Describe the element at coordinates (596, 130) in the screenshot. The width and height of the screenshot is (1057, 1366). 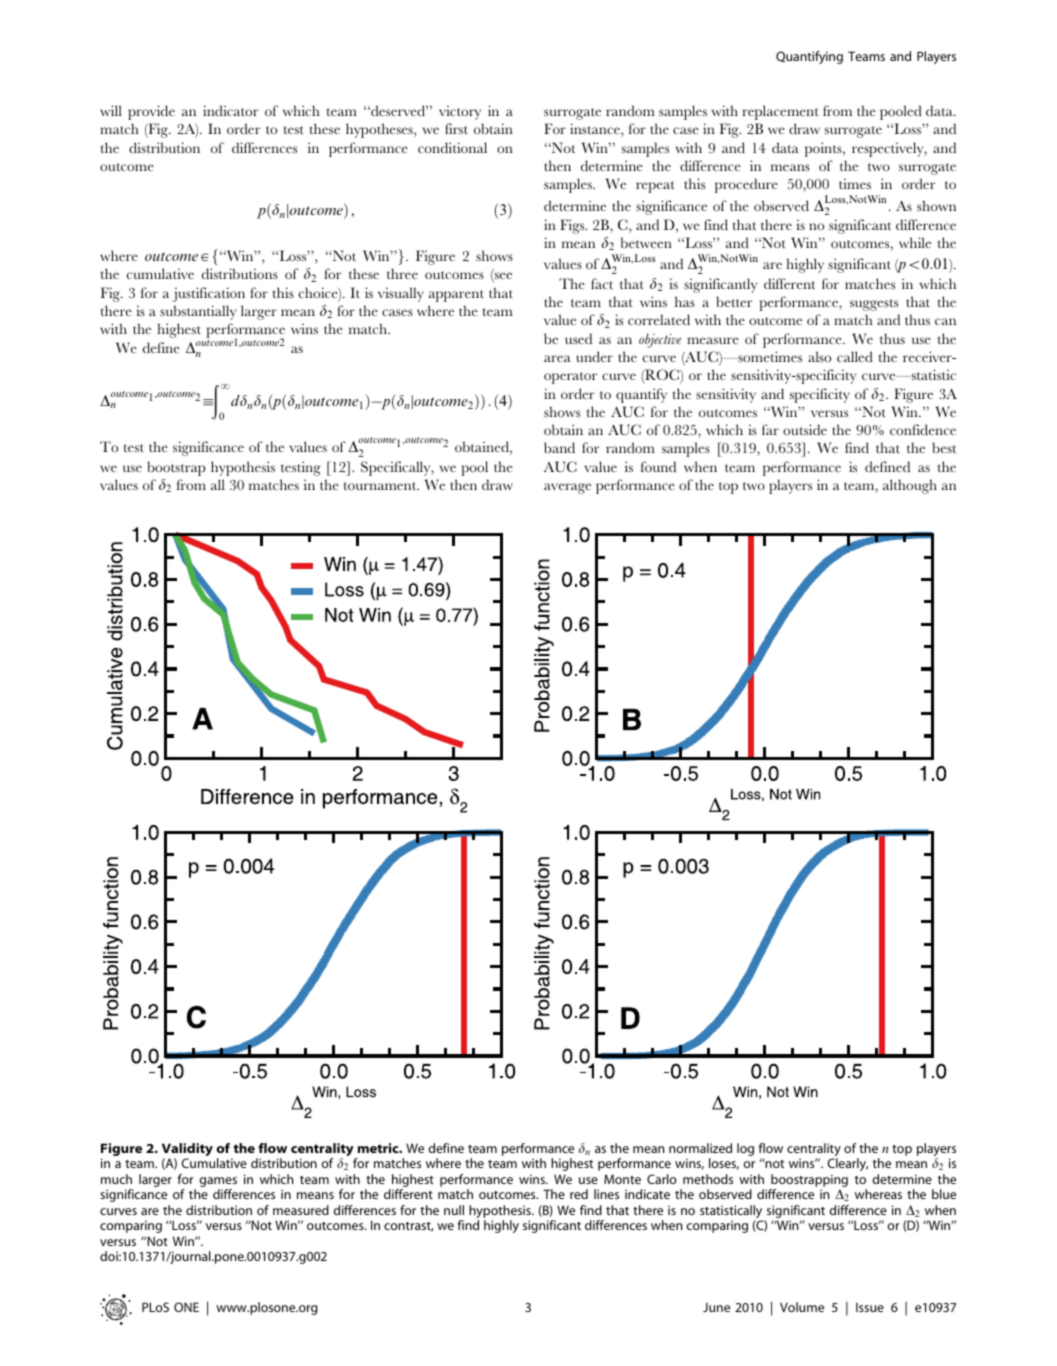
I see `instance` at that location.
